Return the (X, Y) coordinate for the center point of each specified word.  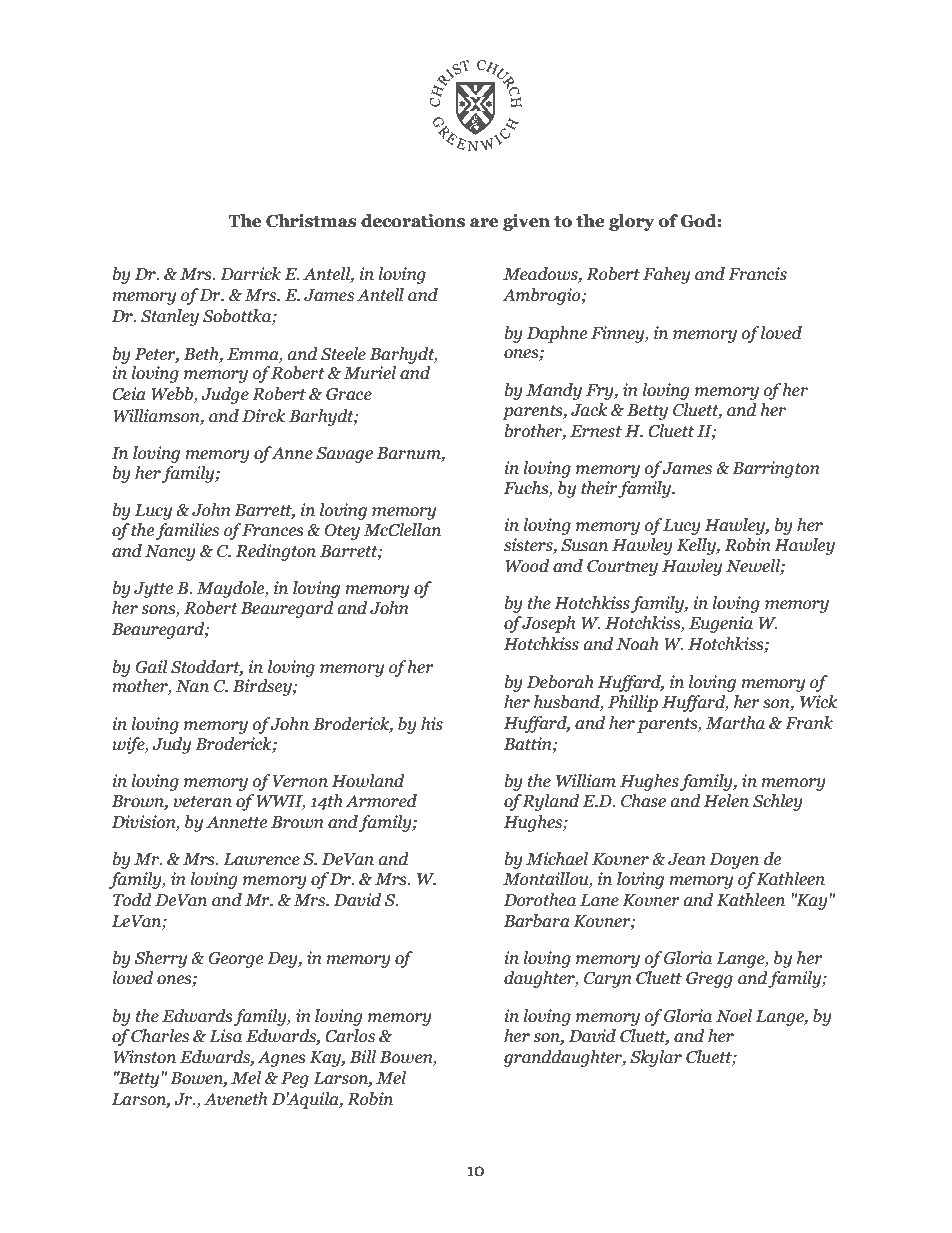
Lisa (225, 1036)
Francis (757, 274)
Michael (557, 859)
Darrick (250, 274)
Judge (225, 395)
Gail (151, 667)
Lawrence (261, 859)
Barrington (775, 469)
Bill (363, 1057)
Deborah (560, 682)
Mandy (554, 391)
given (526, 222)
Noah (637, 644)
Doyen (734, 861)
